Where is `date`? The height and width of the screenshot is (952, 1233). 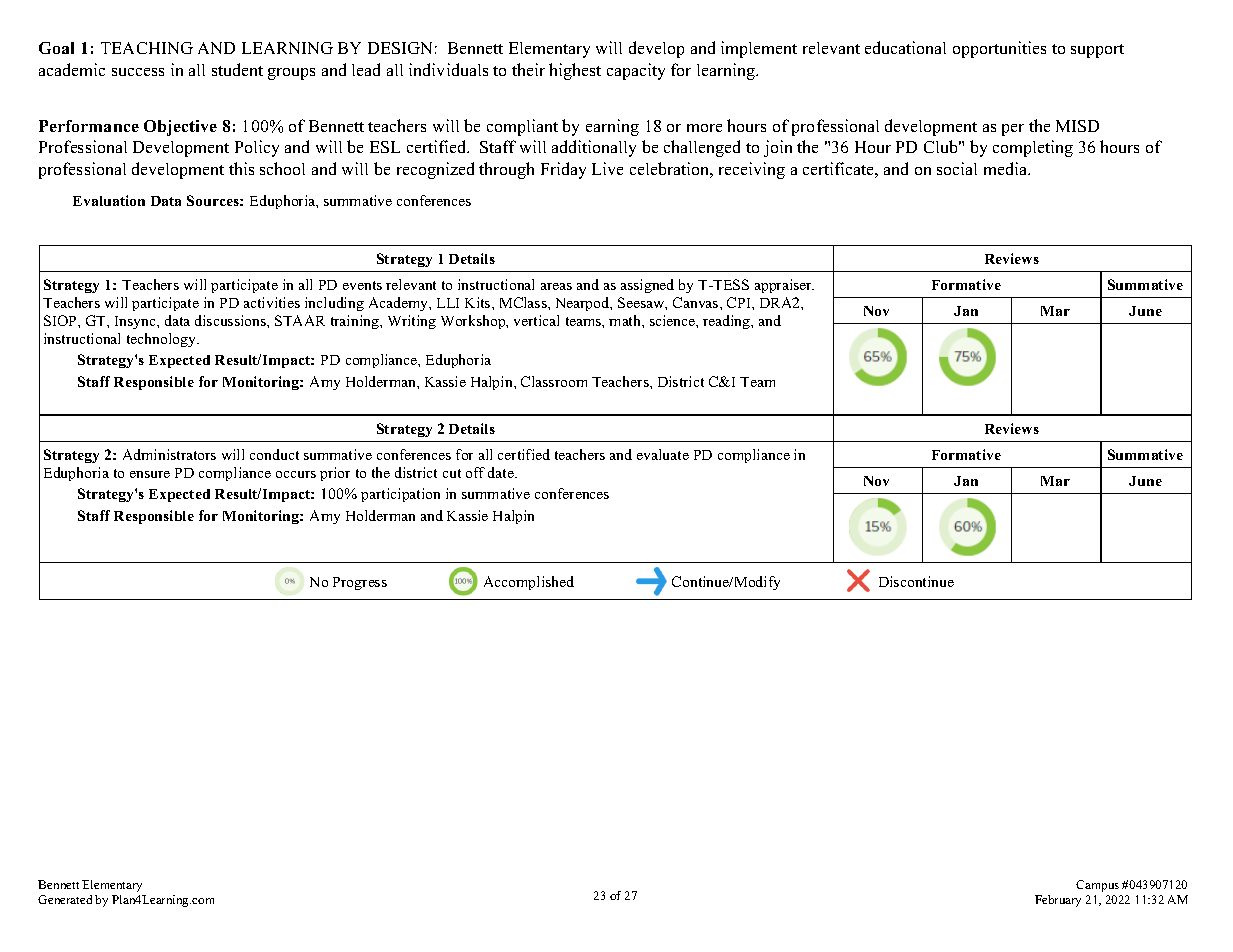
date is located at coordinates (502, 472).
